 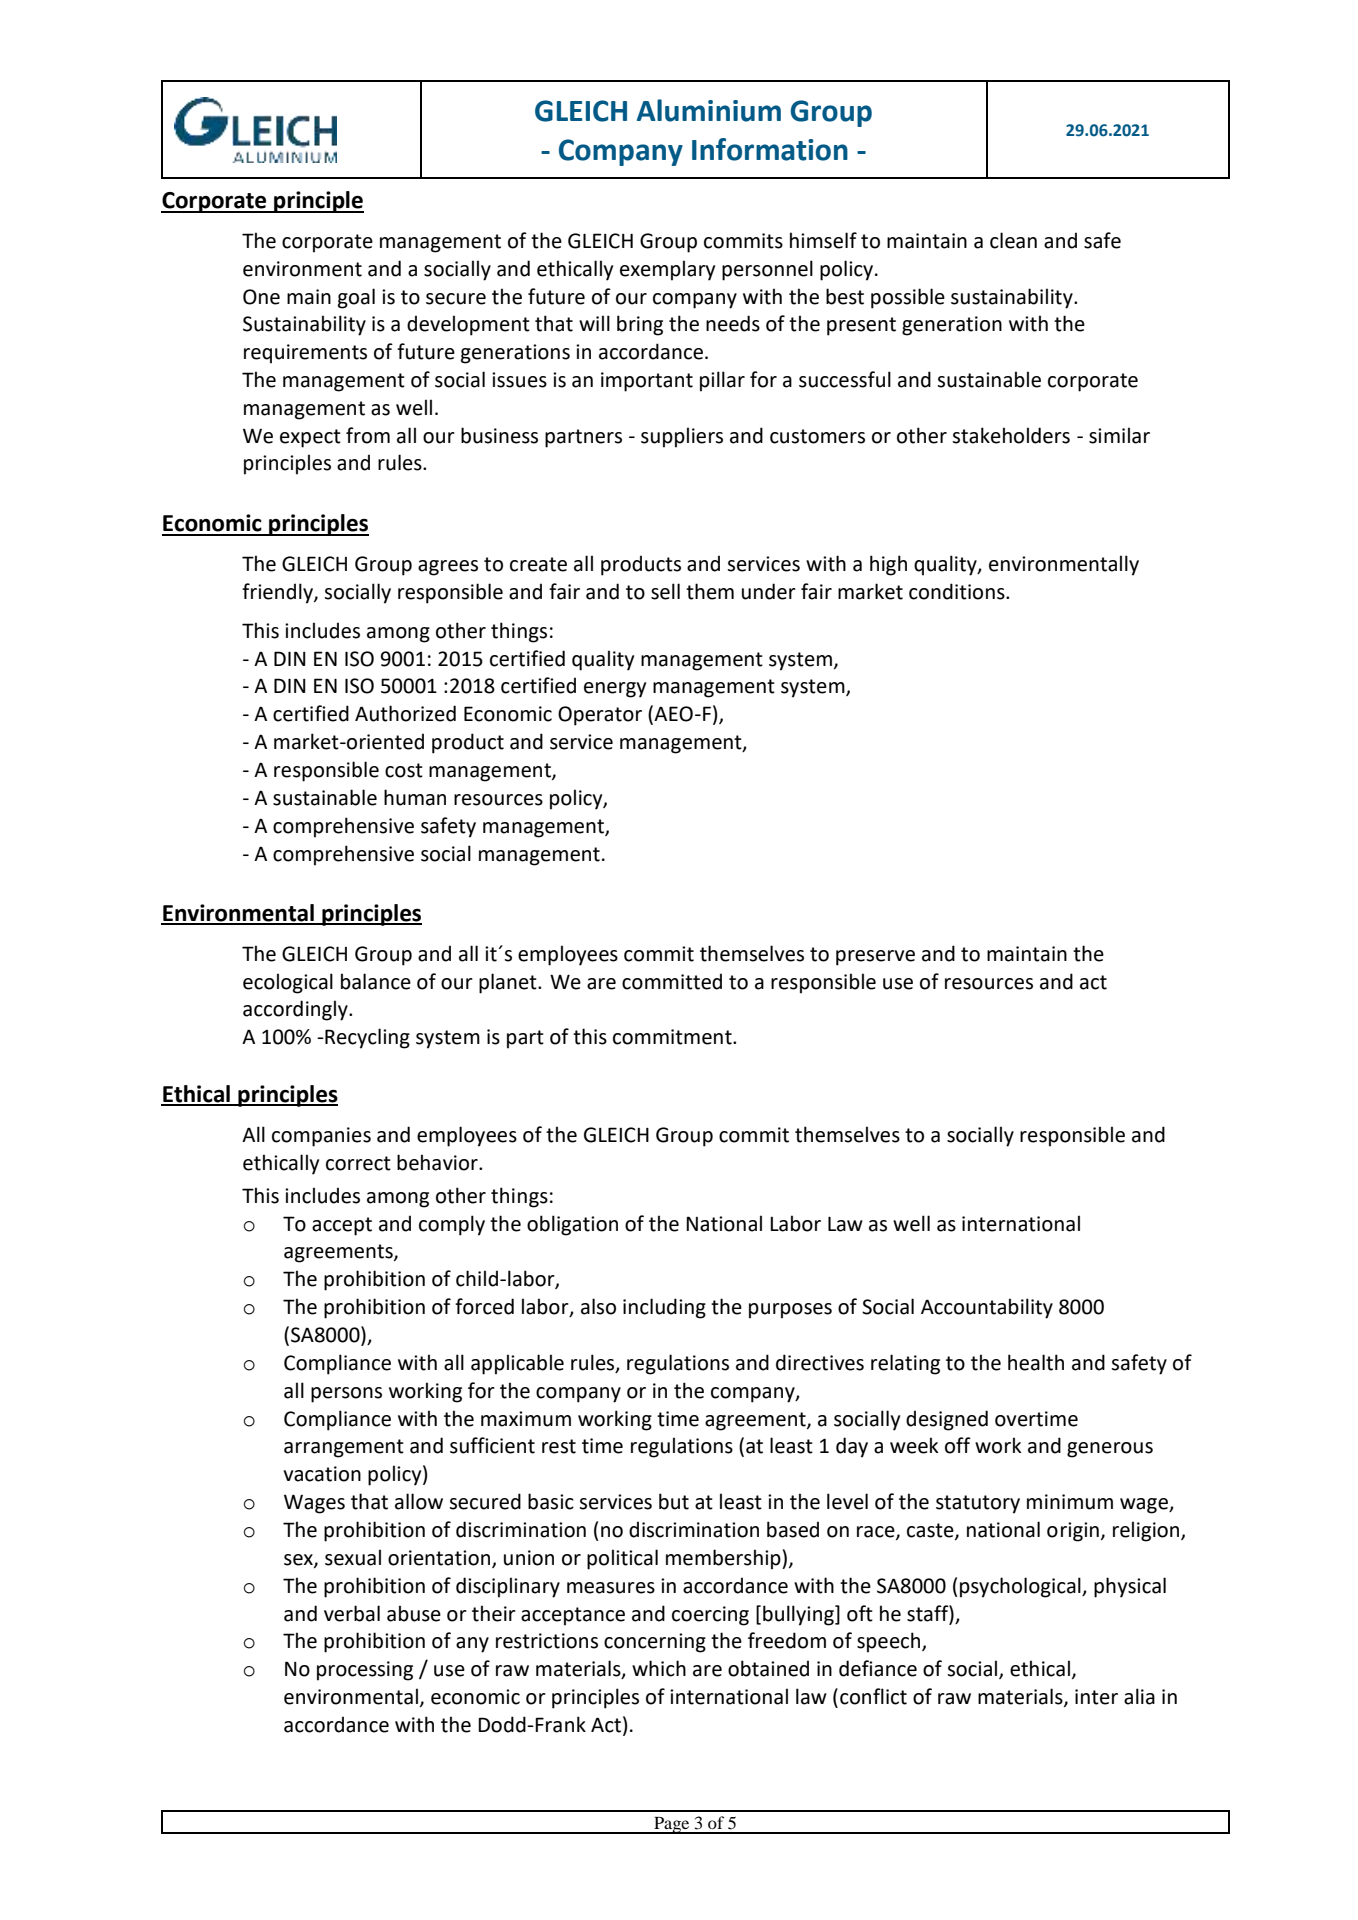 What do you see at coordinates (365, 1671) in the screenshot?
I see `processing` at bounding box center [365, 1671].
